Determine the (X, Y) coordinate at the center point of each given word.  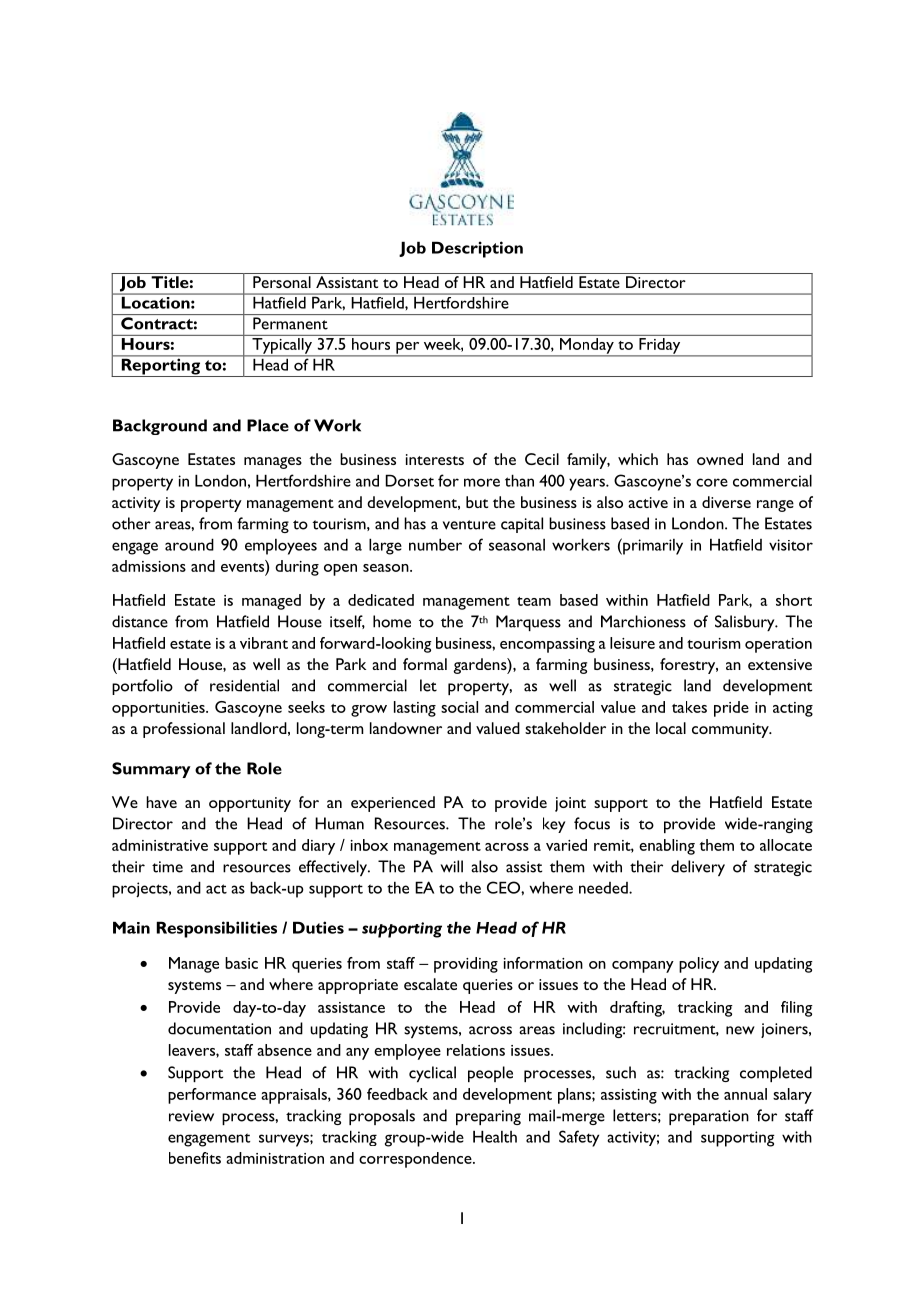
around (189, 544)
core (712, 482)
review (191, 1116)
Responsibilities (217, 929)
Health (495, 1136)
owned (720, 459)
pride (731, 709)
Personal (282, 282)
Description (477, 249)
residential (244, 685)
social (459, 707)
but (477, 502)
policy (699, 965)
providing (466, 965)
